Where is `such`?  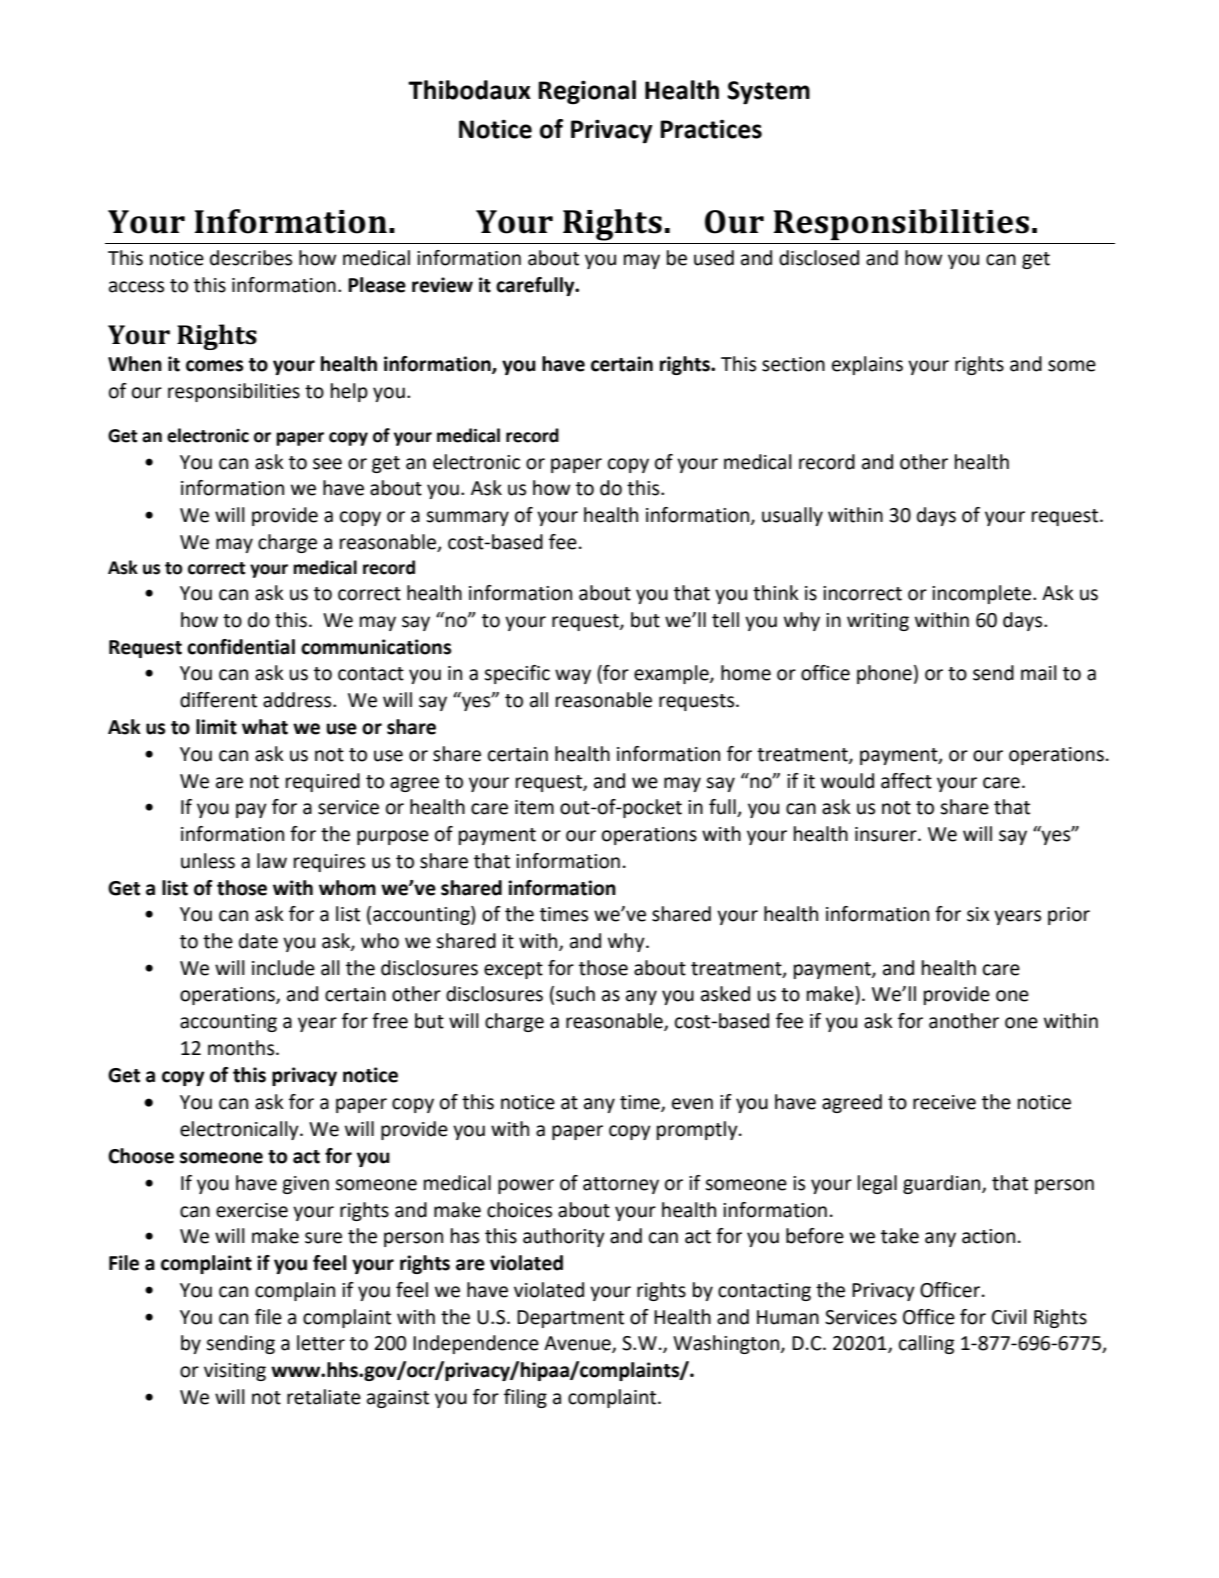 such is located at coordinates (575, 994).
